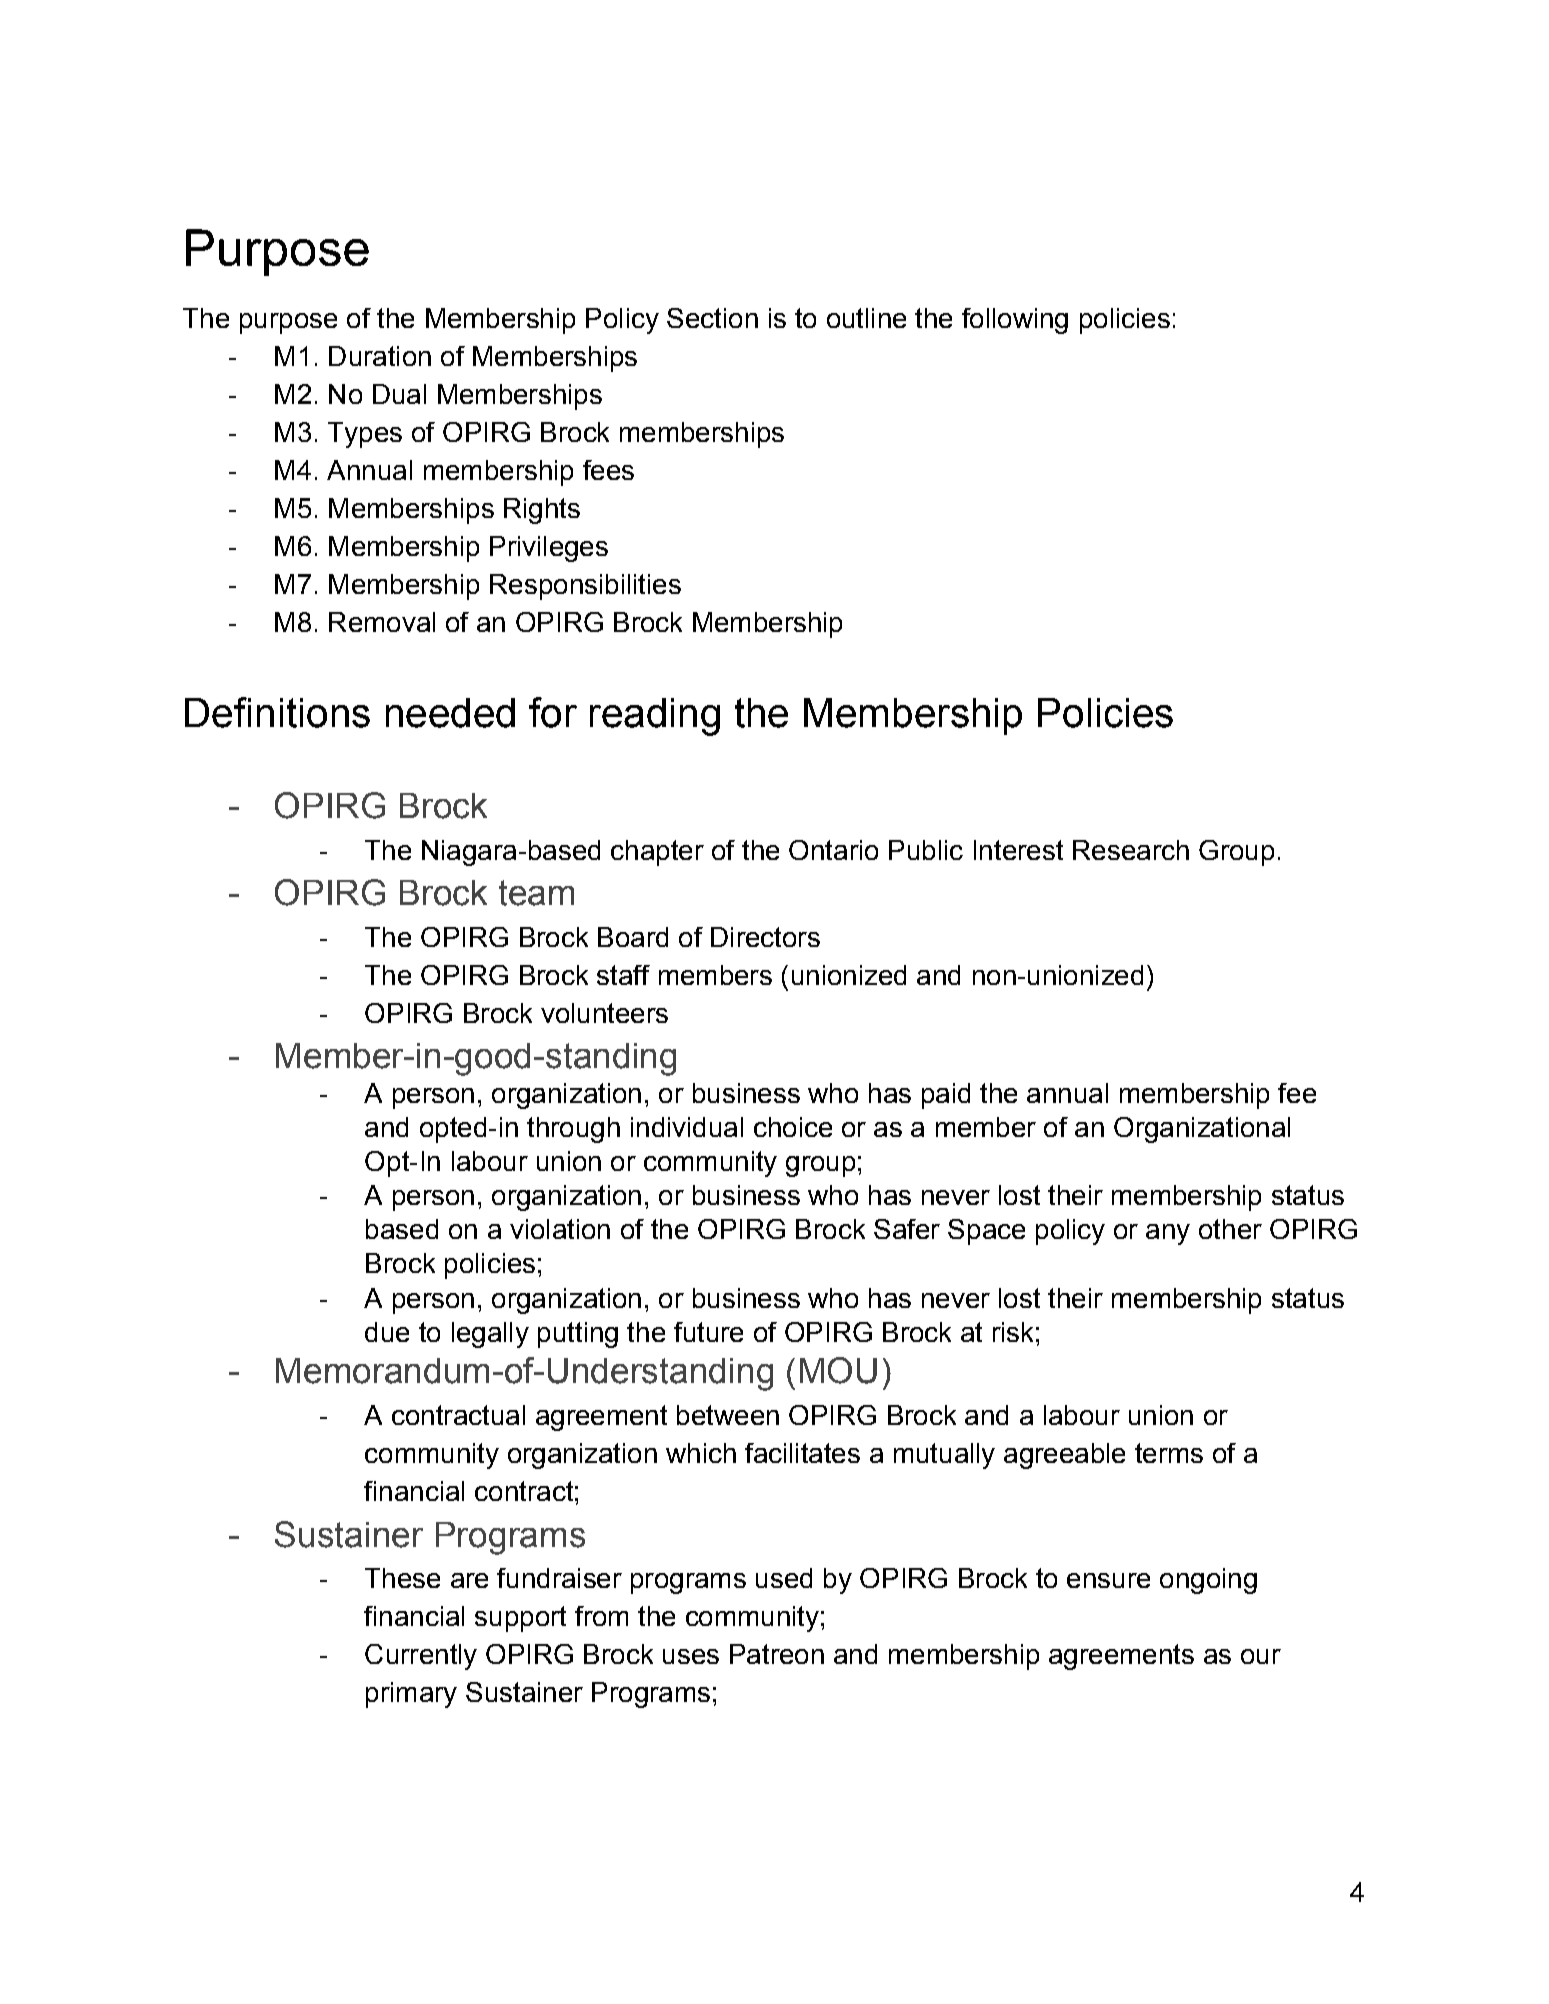  Describe the element at coordinates (712, 318) in the page. I see `Section` at that location.
